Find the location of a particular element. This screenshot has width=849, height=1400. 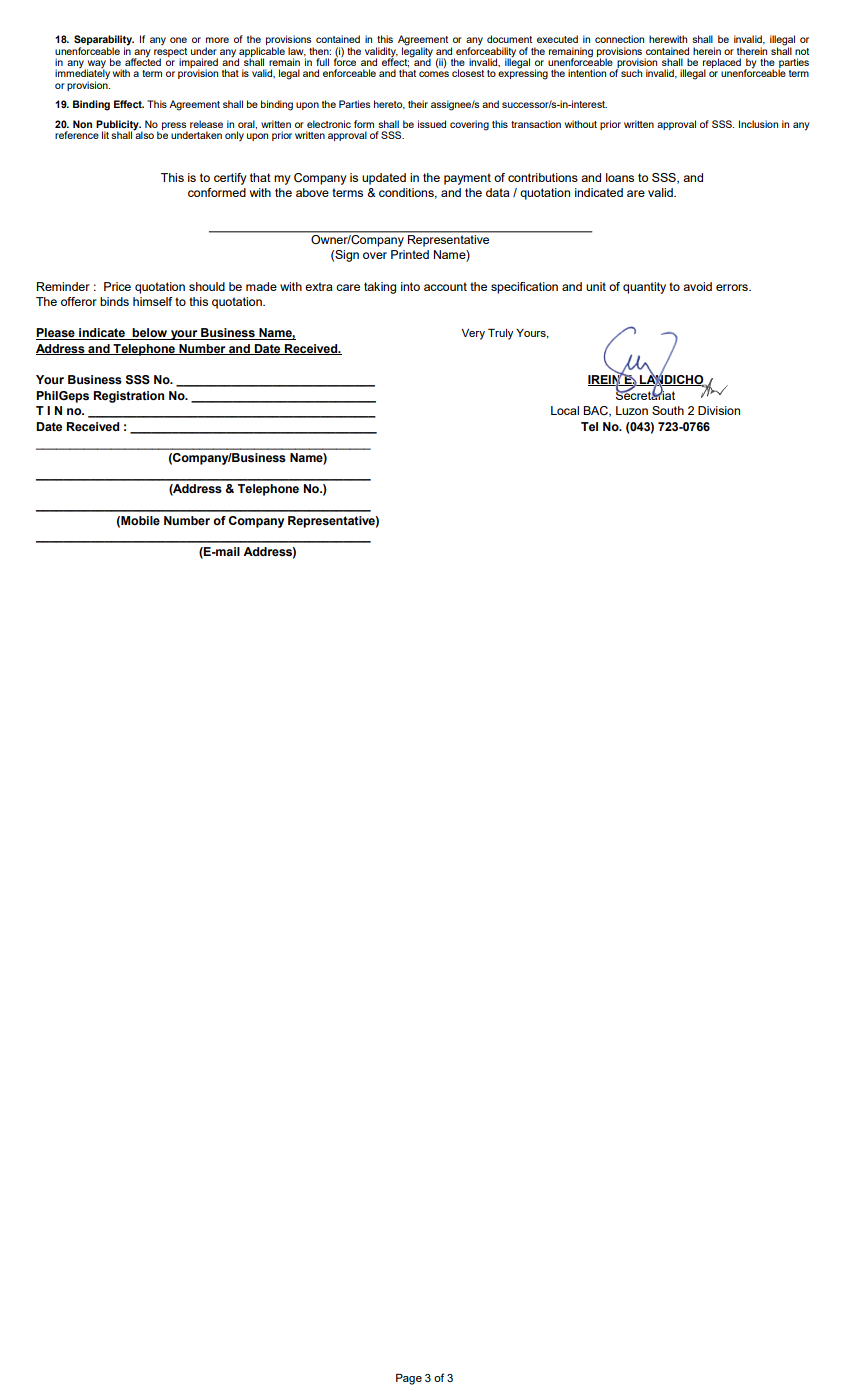

Registration is located at coordinates (128, 397).
